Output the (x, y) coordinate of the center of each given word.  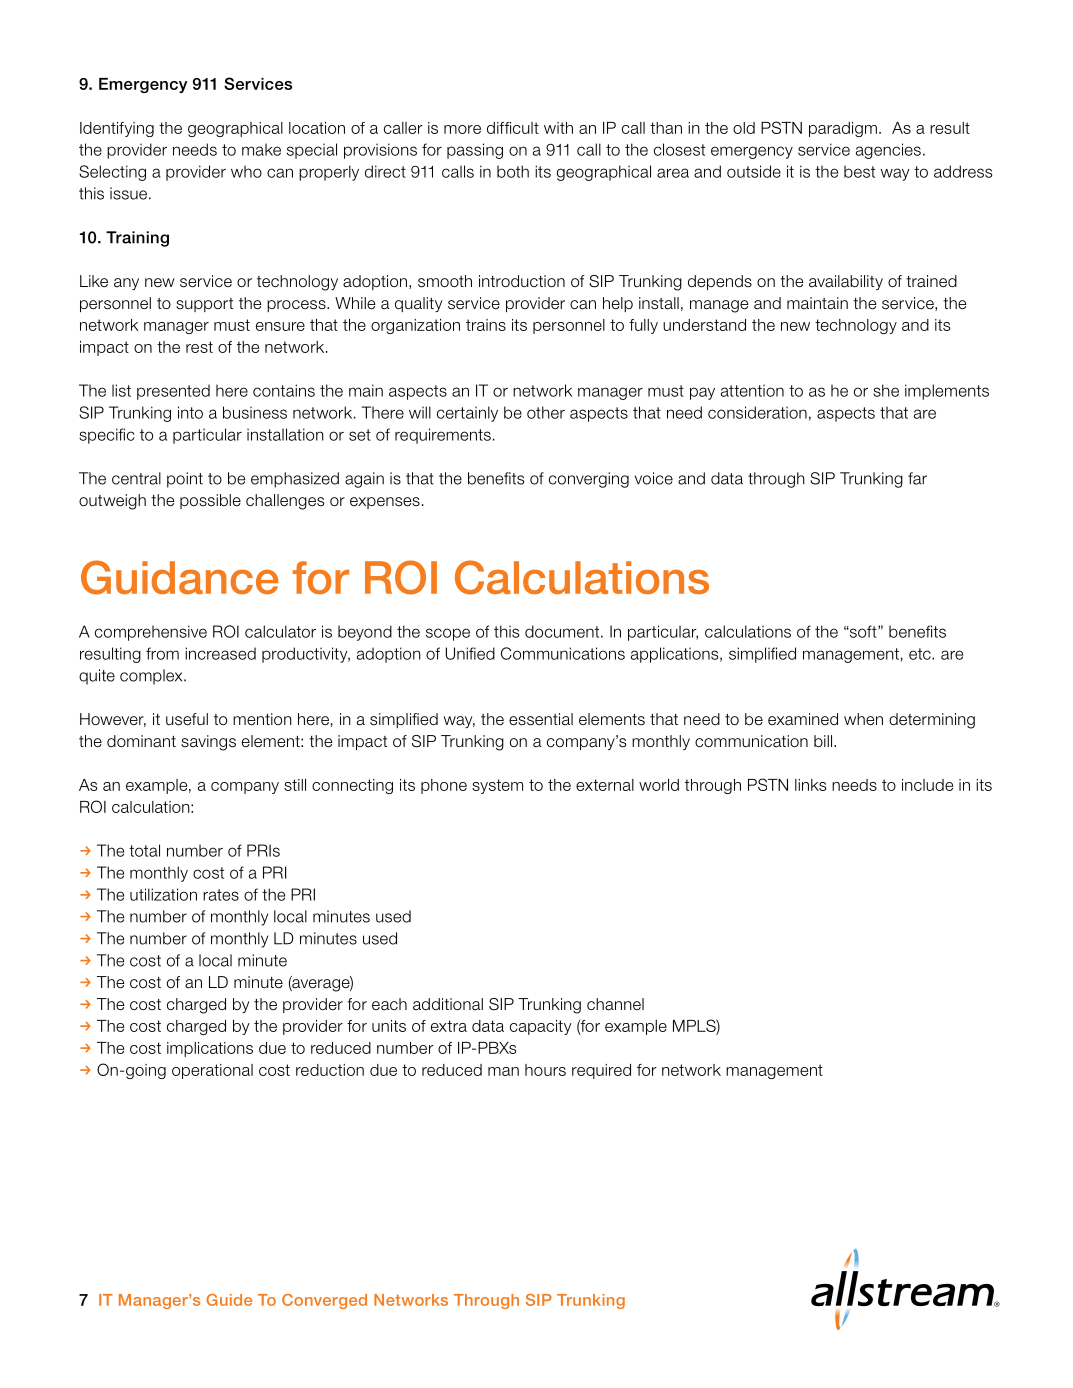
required (601, 1071)
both (513, 171)
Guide (229, 1300)
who (246, 171)
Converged (324, 1301)
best (859, 171)
